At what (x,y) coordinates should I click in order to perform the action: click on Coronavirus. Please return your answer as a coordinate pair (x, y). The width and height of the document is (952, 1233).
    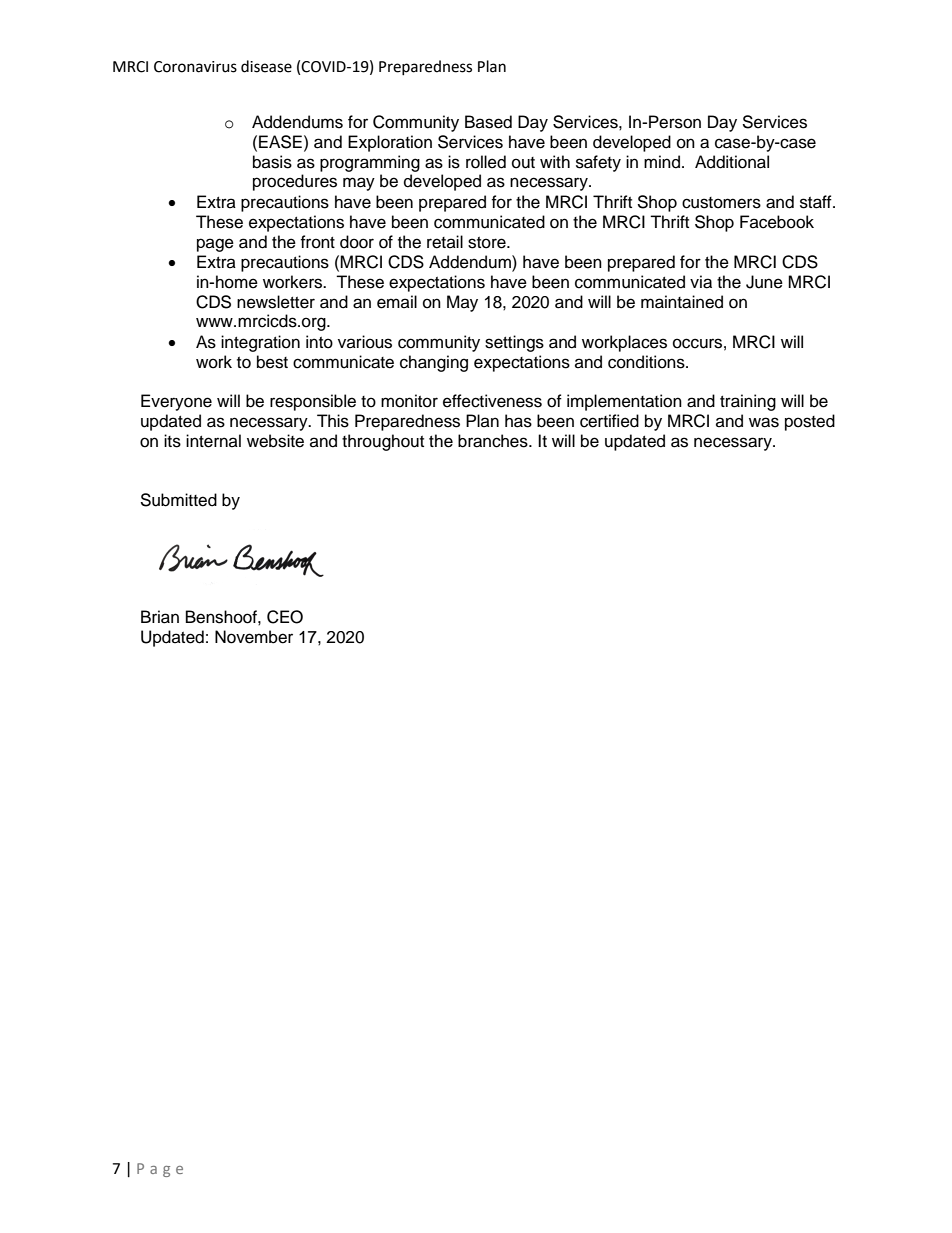
    Looking at the image, I should click on (195, 67).
